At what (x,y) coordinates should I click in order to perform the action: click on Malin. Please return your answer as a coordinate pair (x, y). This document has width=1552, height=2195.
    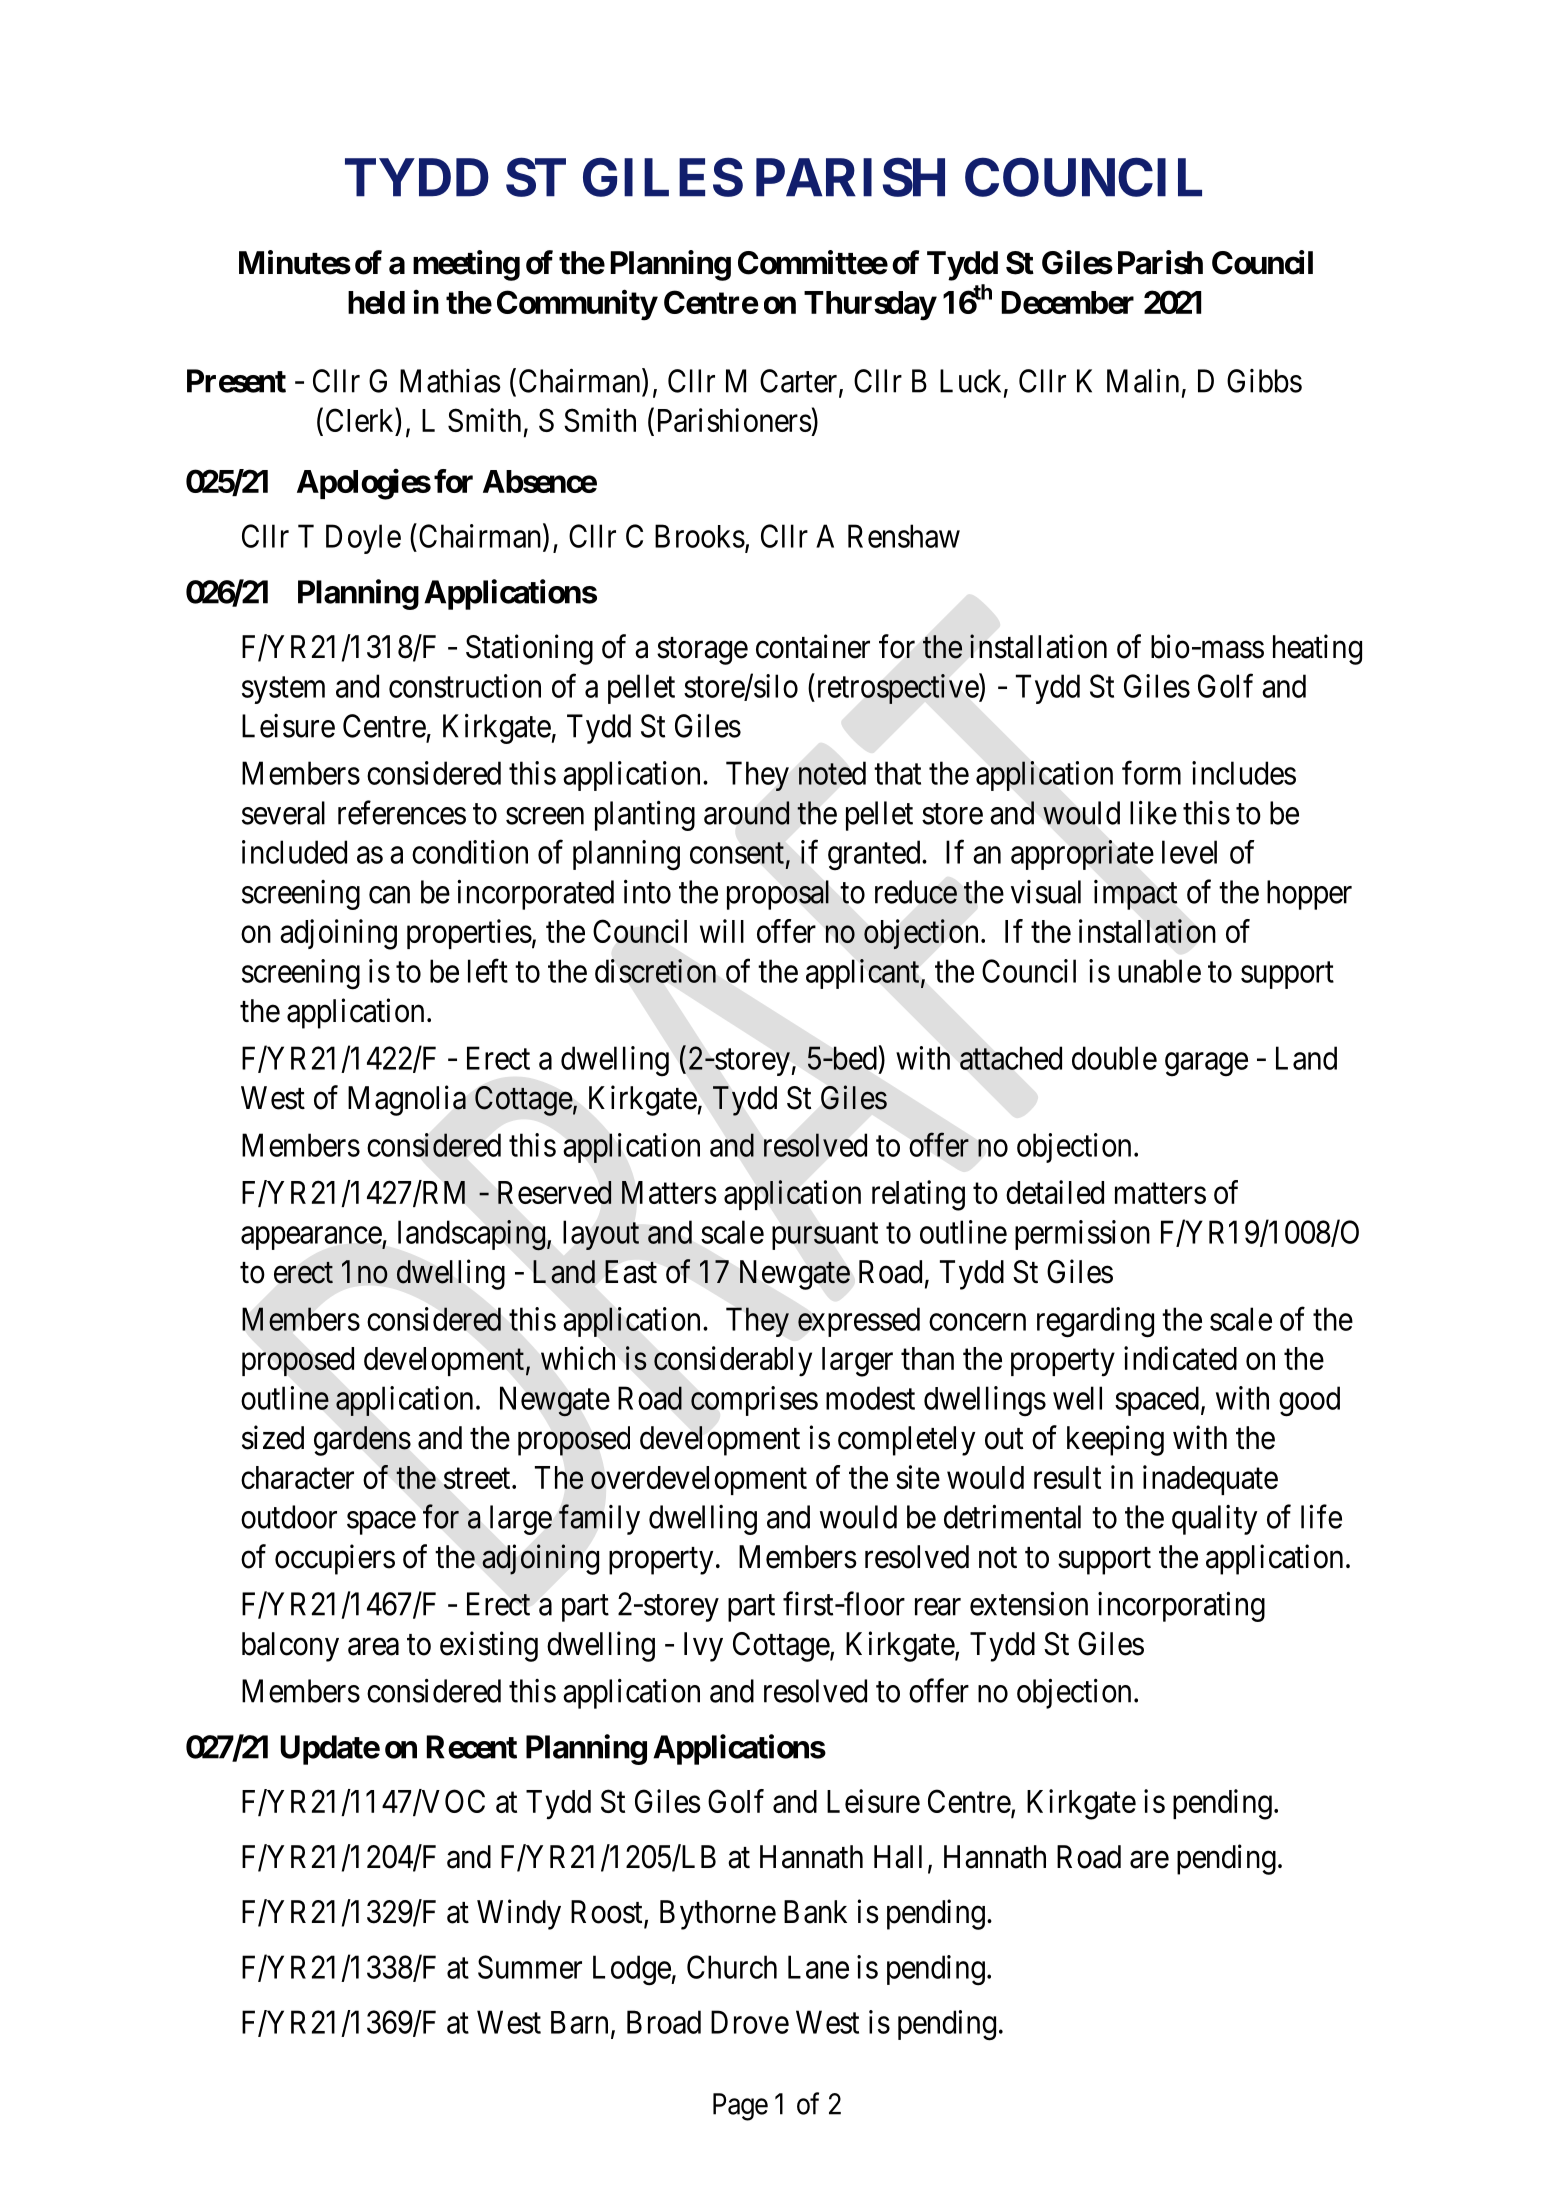
    Looking at the image, I should click on (1143, 381).
